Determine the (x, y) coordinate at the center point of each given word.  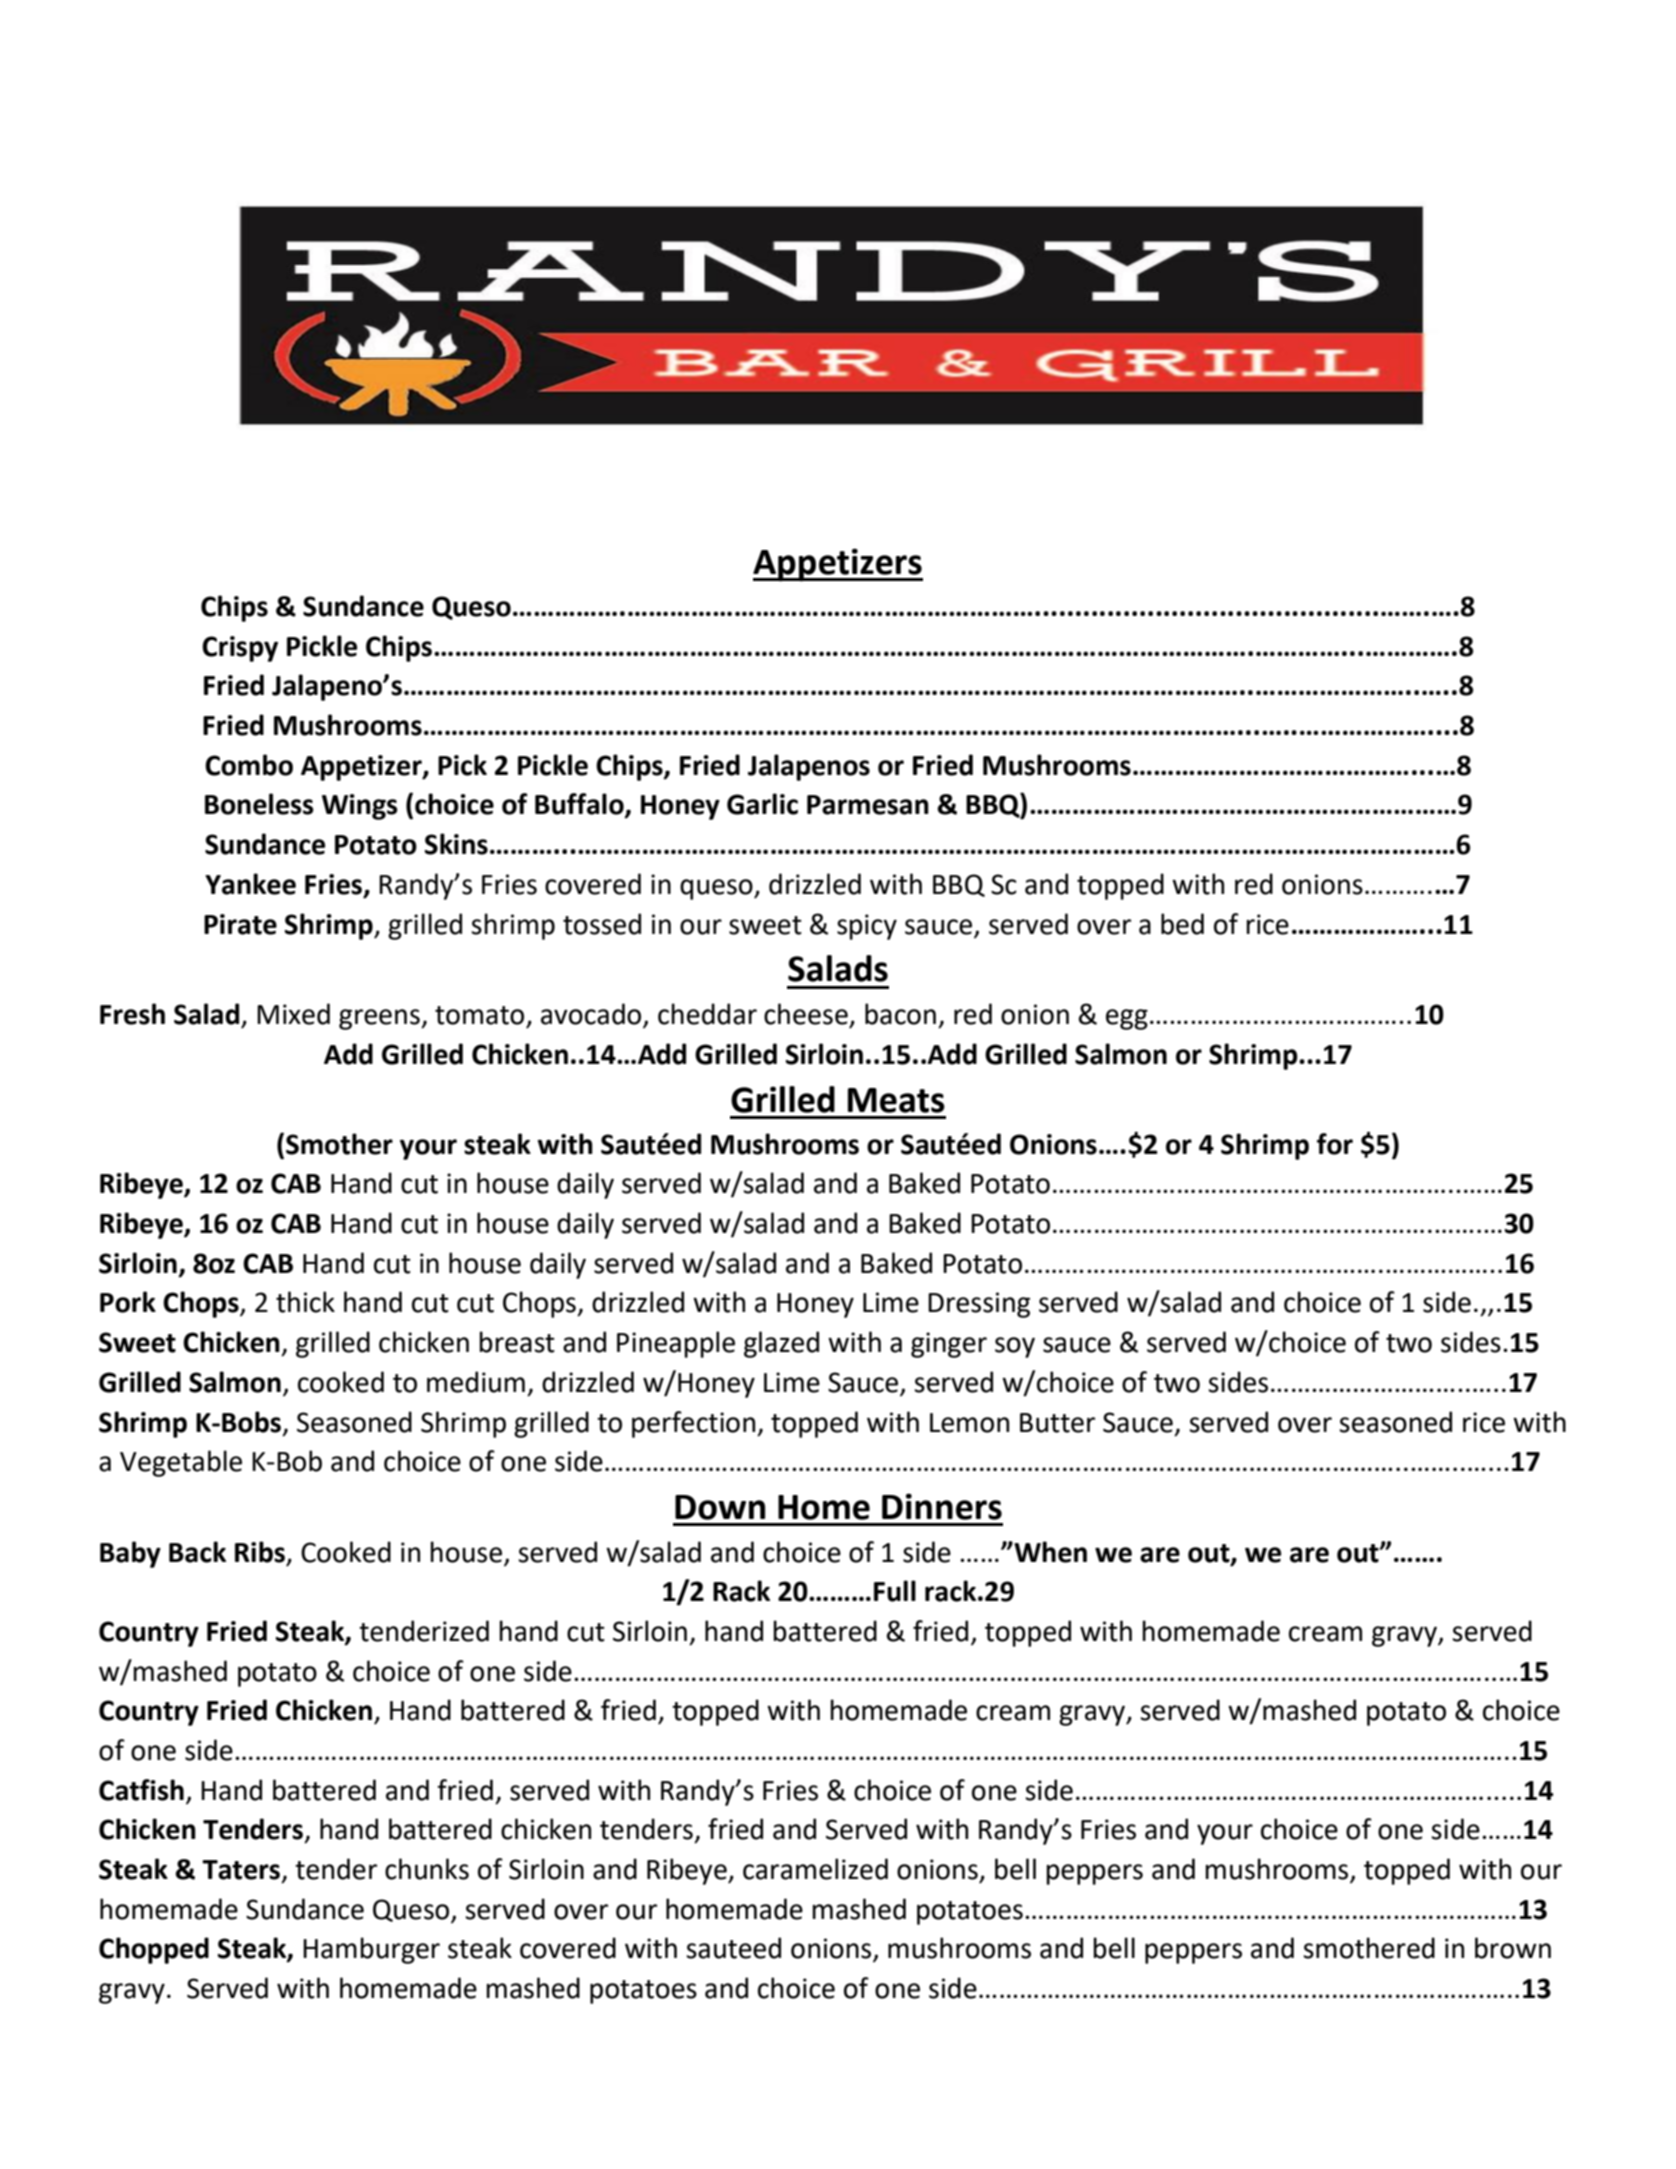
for (1335, 1144)
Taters (241, 1870)
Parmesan (868, 805)
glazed (781, 1344)
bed (1182, 924)
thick (305, 1302)
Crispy (240, 649)
